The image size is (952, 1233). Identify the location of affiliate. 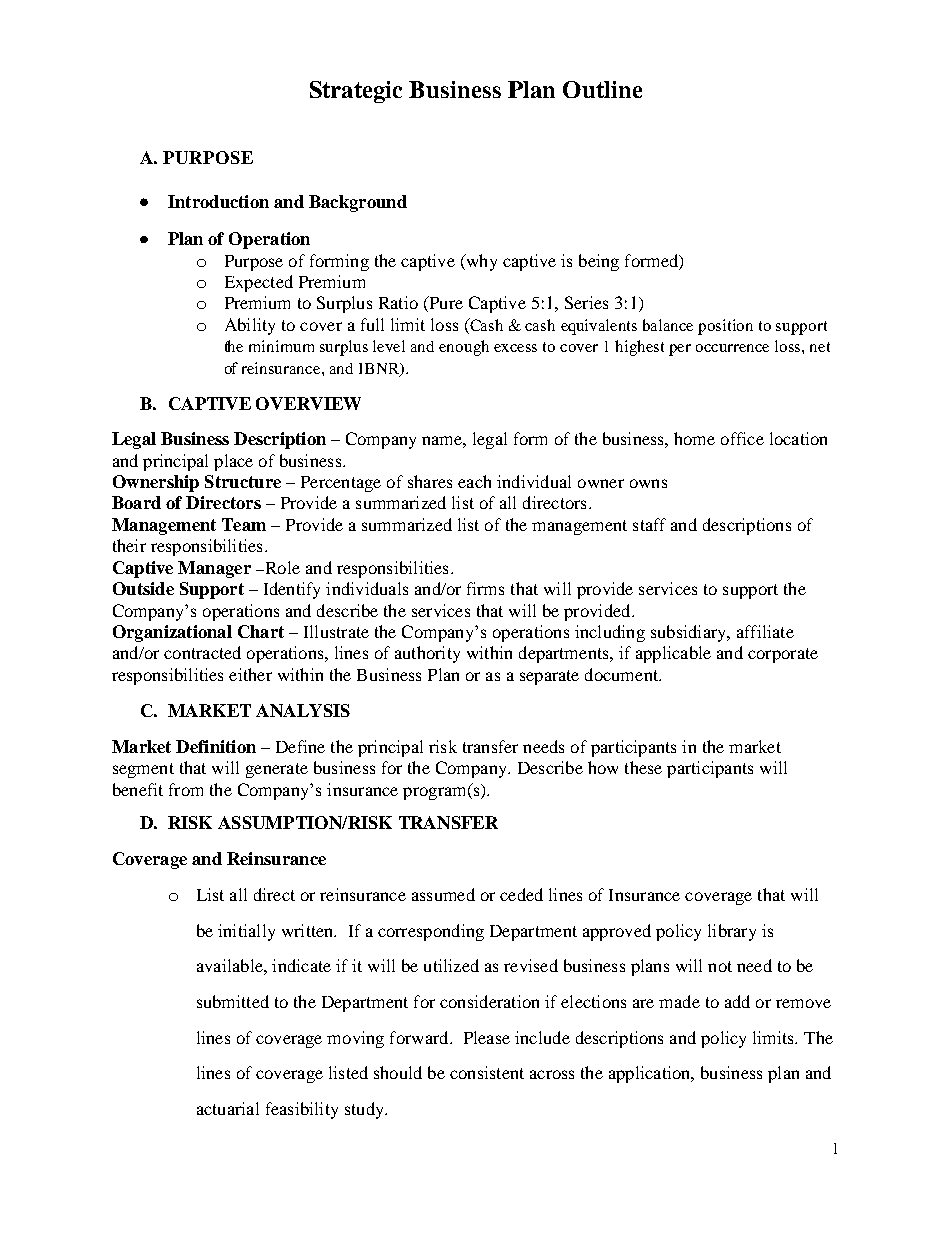
(765, 631).
